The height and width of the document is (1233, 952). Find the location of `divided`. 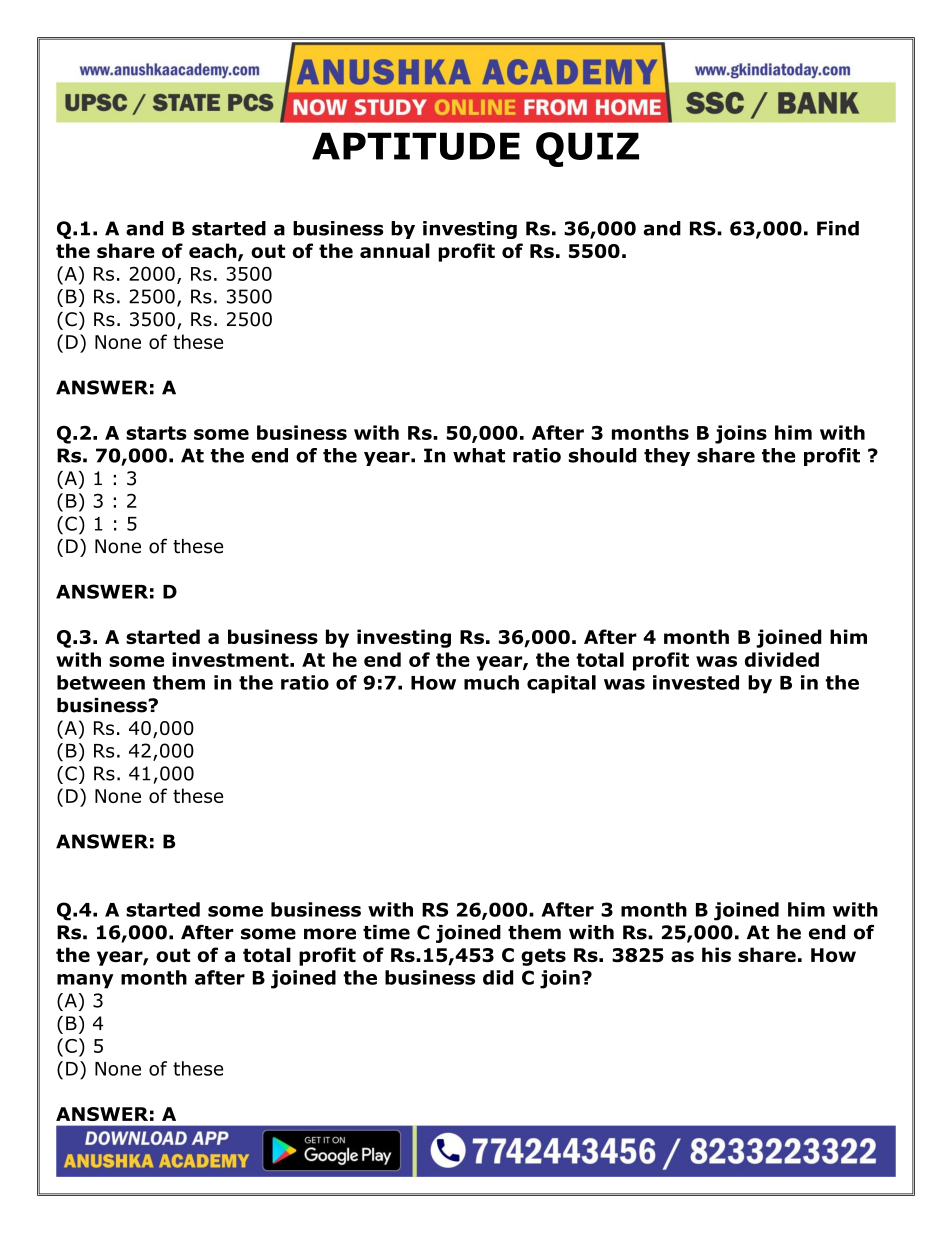

divided is located at coordinates (782, 659).
